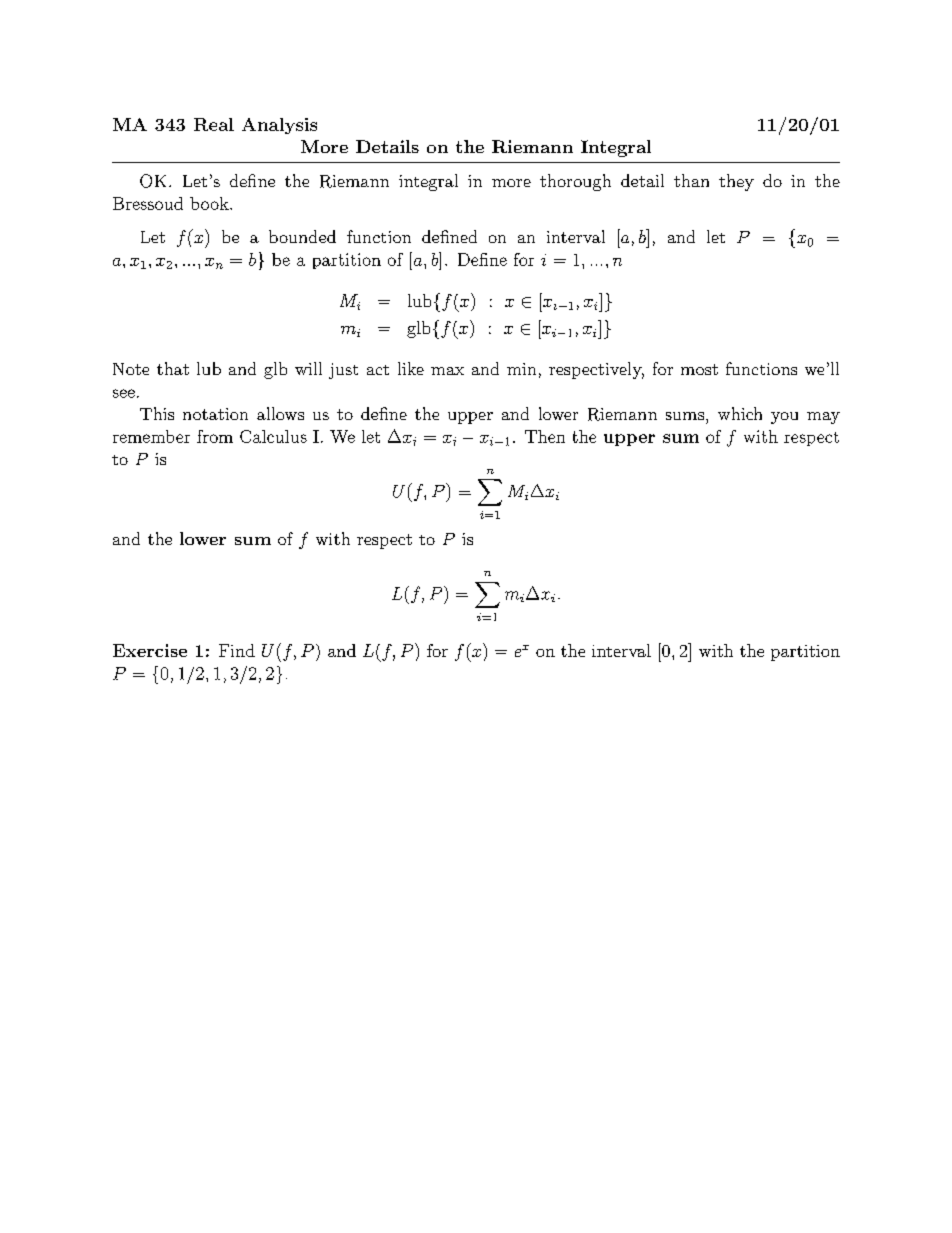 The height and width of the page is (1233, 952). Describe the element at coordinates (736, 182) in the page. I see `they` at that location.
